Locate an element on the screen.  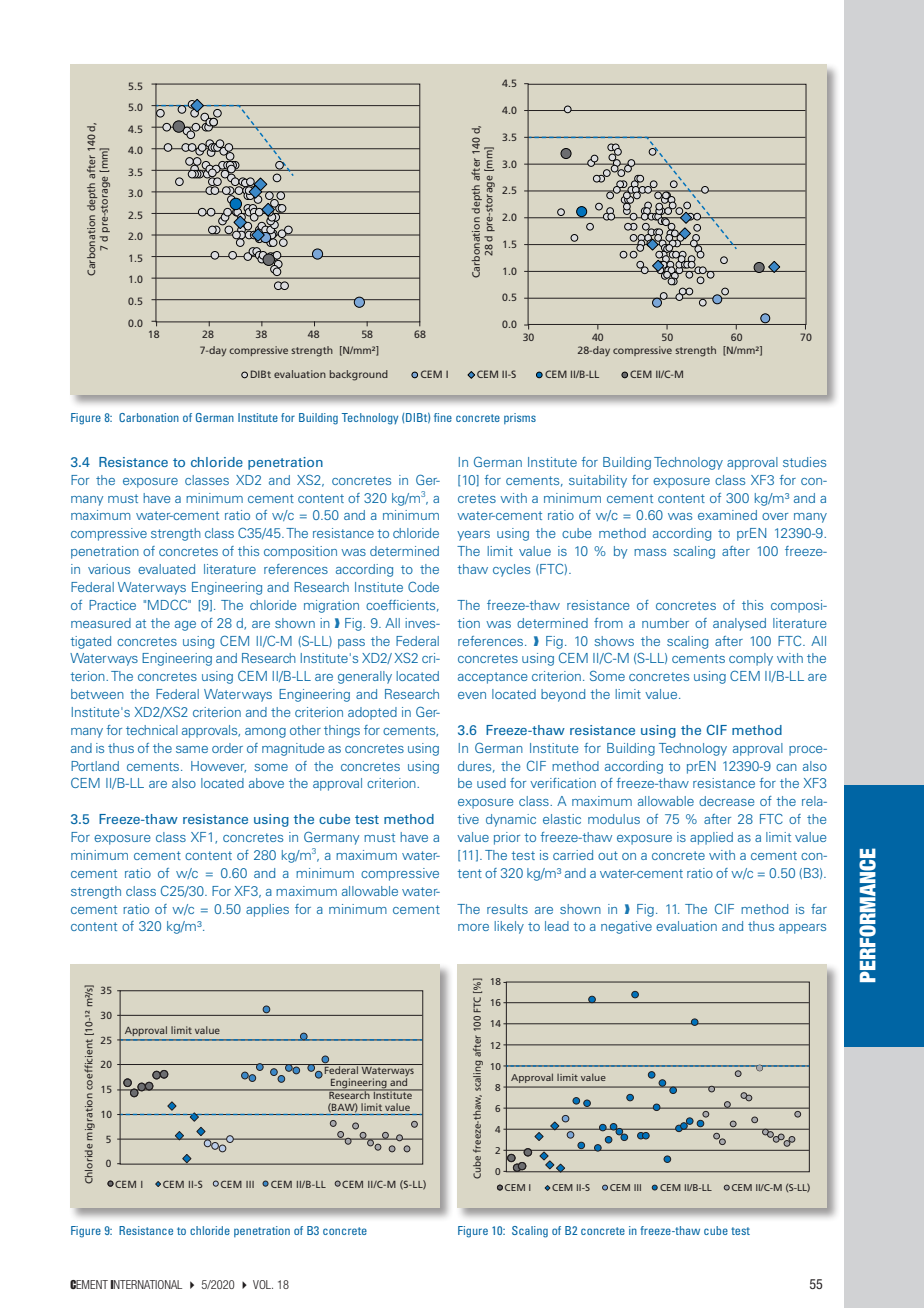
more is located at coordinates (473, 927).
